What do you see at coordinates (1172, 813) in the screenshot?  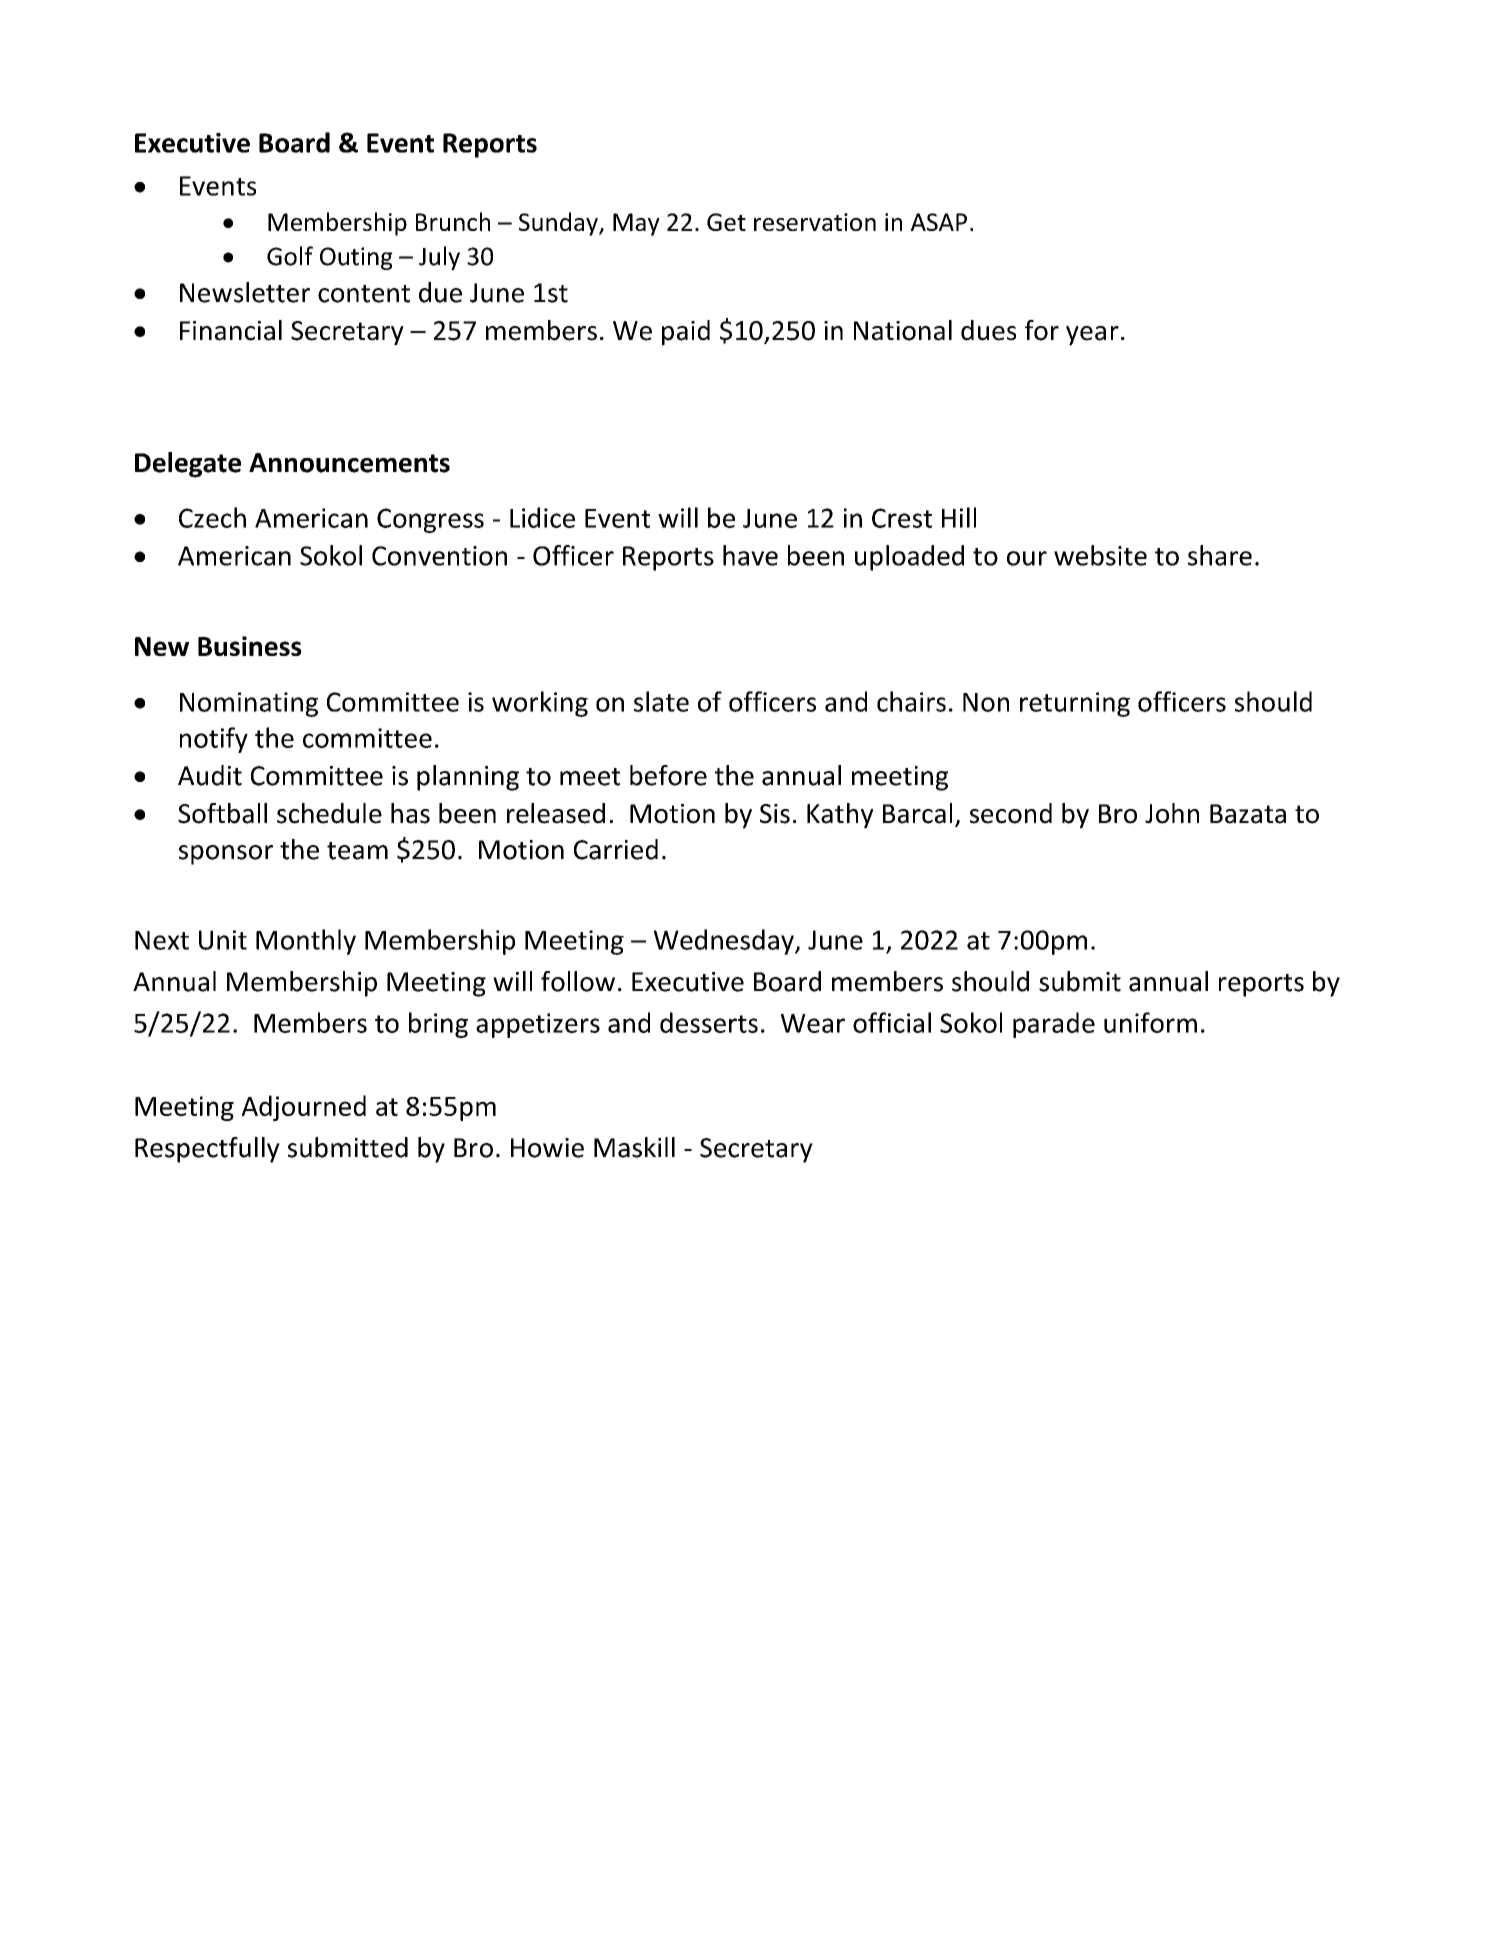 I see `John` at bounding box center [1172, 813].
